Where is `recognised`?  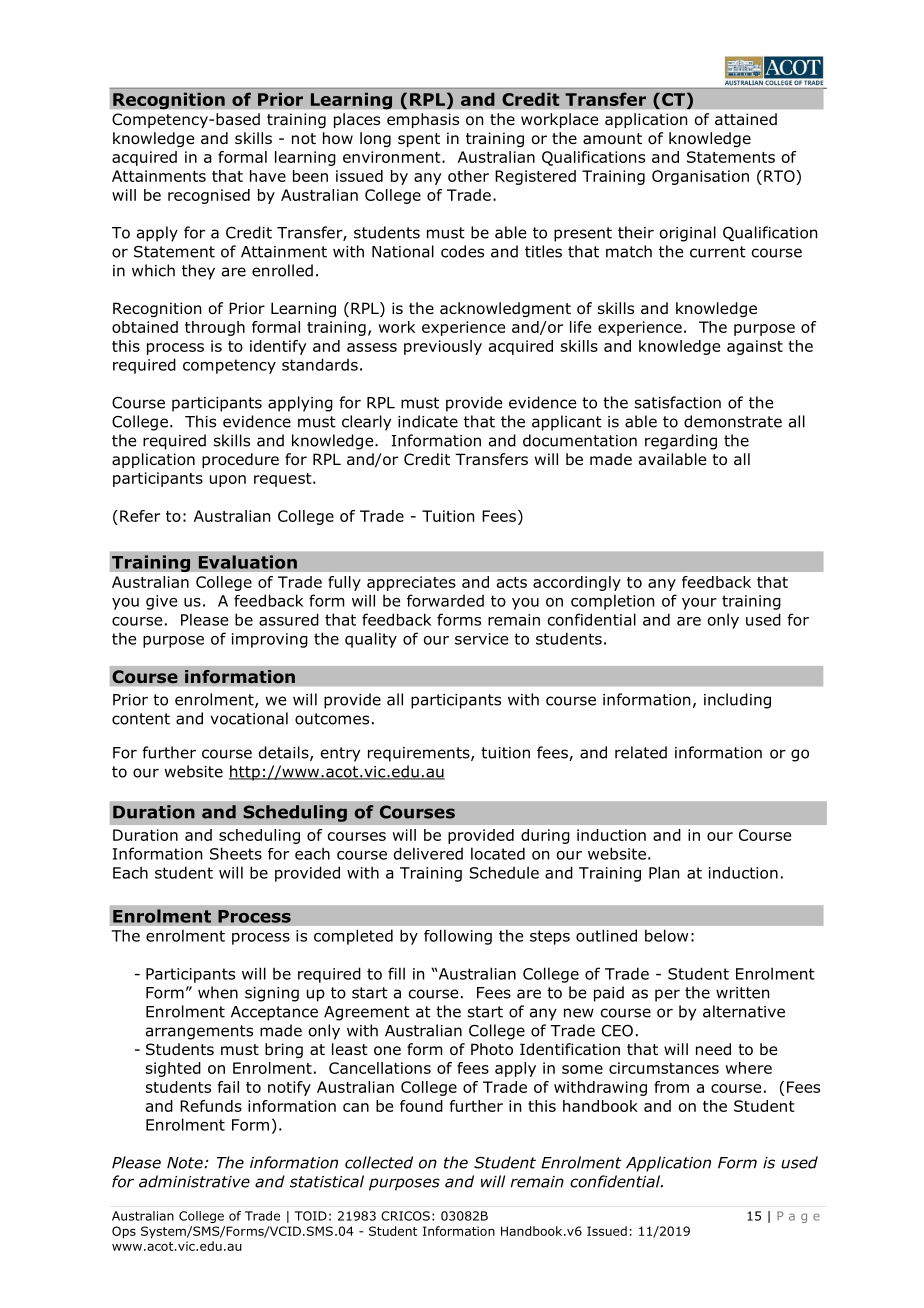 recognised is located at coordinates (209, 196).
